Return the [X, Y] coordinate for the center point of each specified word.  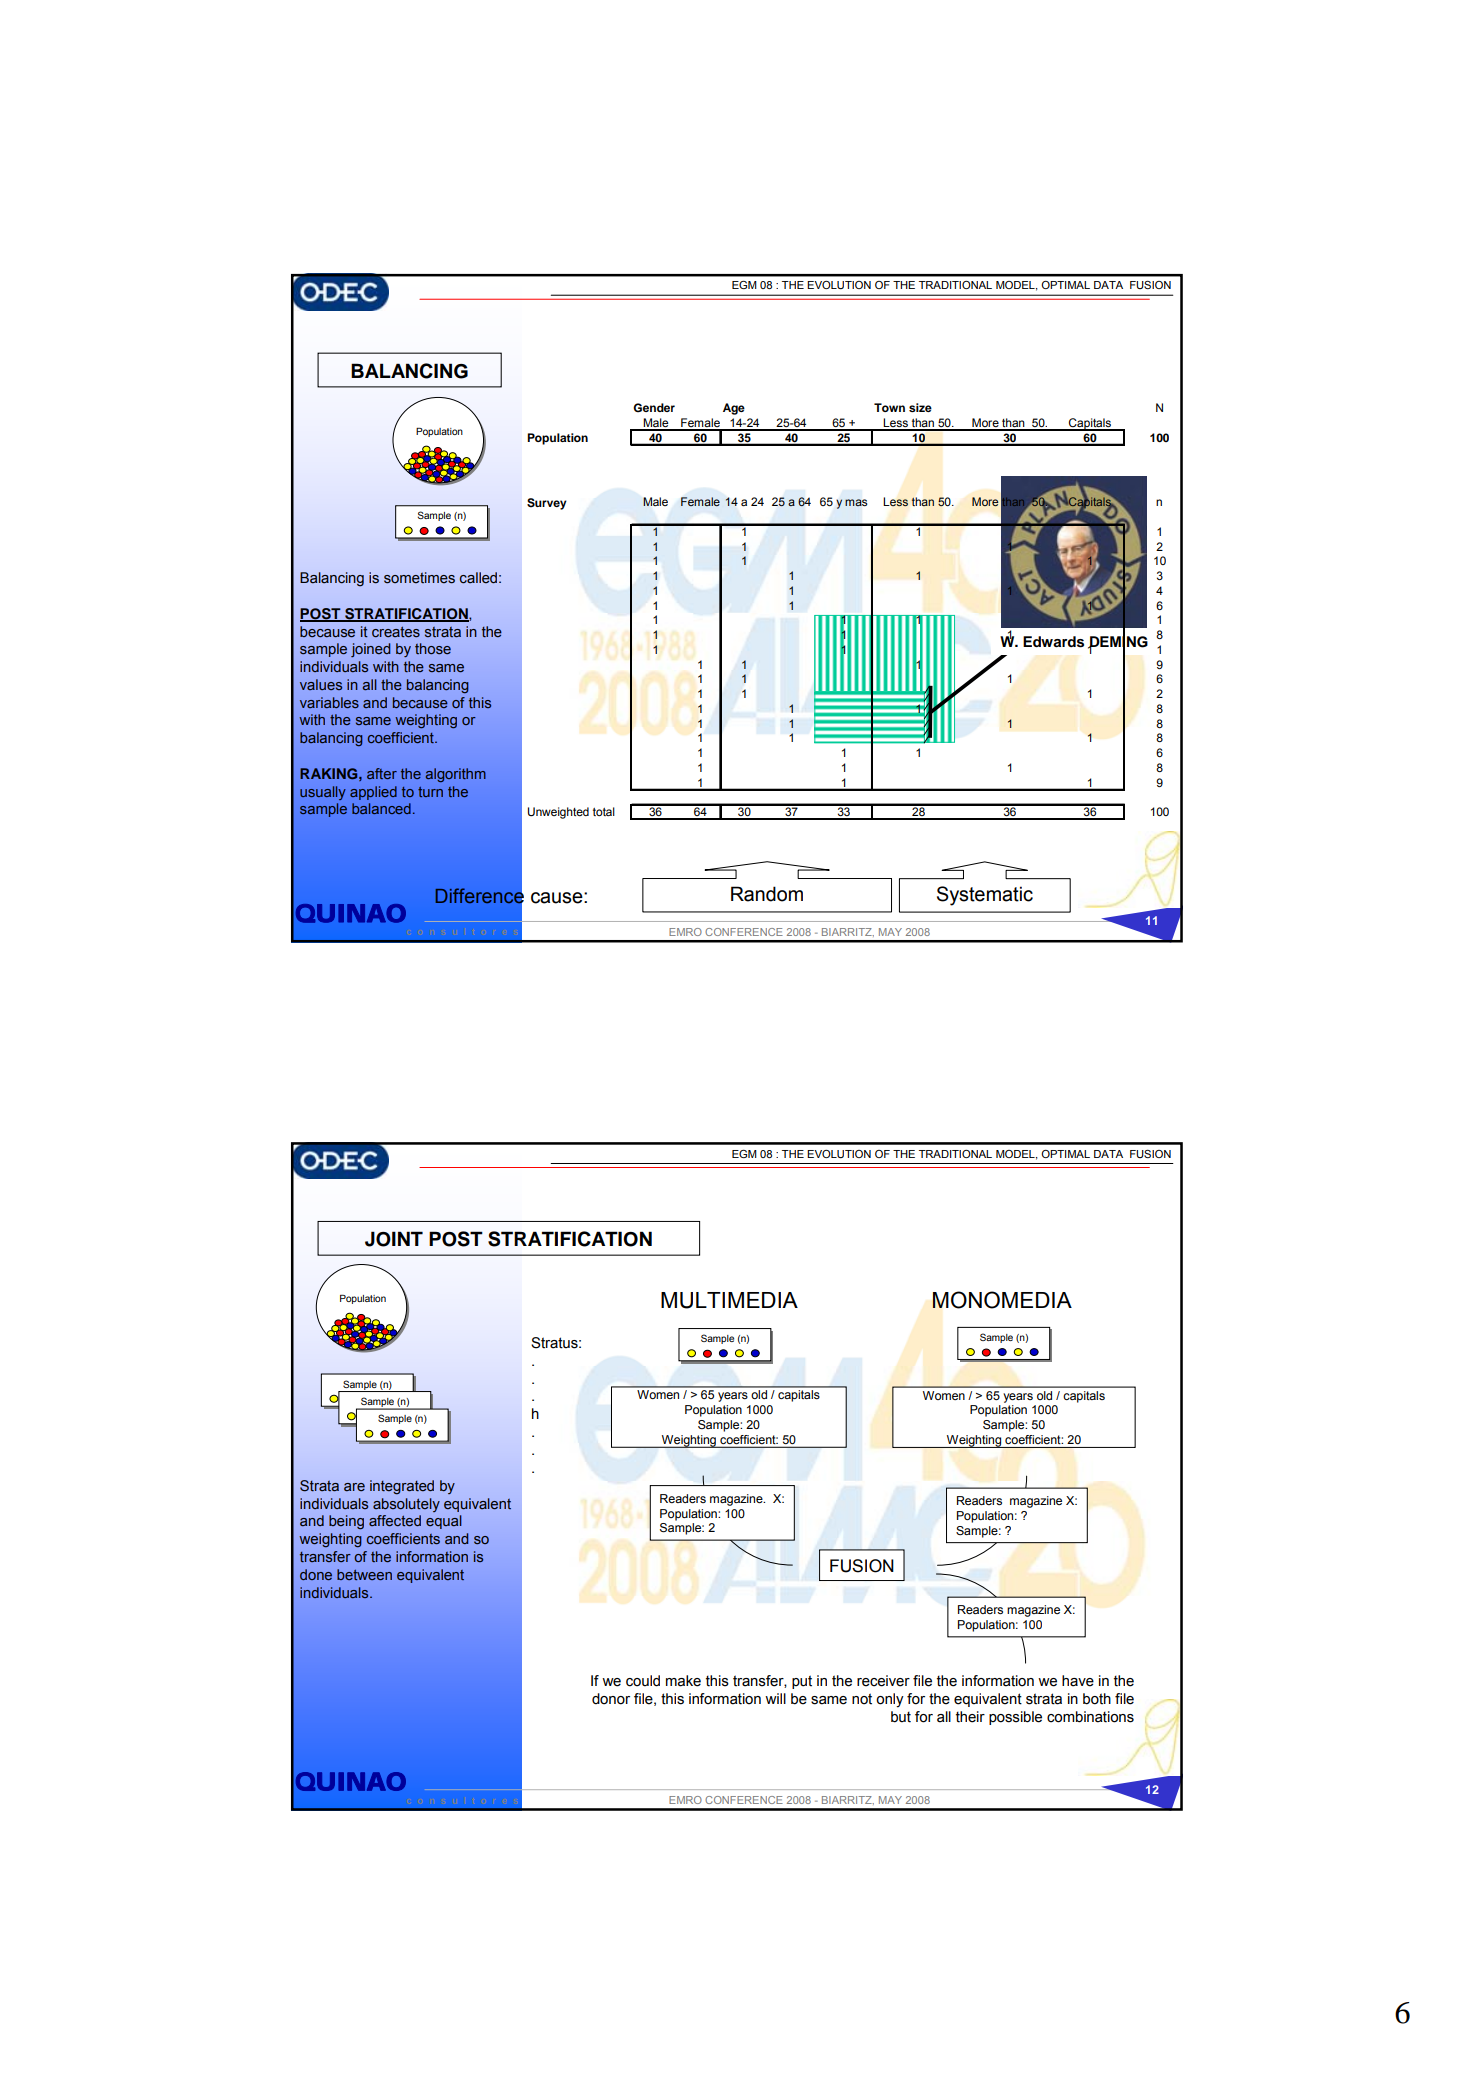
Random [767, 894]
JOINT [394, 1239]
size [920, 407]
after [382, 773]
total [604, 811]
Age [734, 409]
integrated [402, 1487]
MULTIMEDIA [729, 1300]
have [1078, 1681]
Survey [547, 504]
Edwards [1053, 642]
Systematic [985, 896]
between [364, 1574]
